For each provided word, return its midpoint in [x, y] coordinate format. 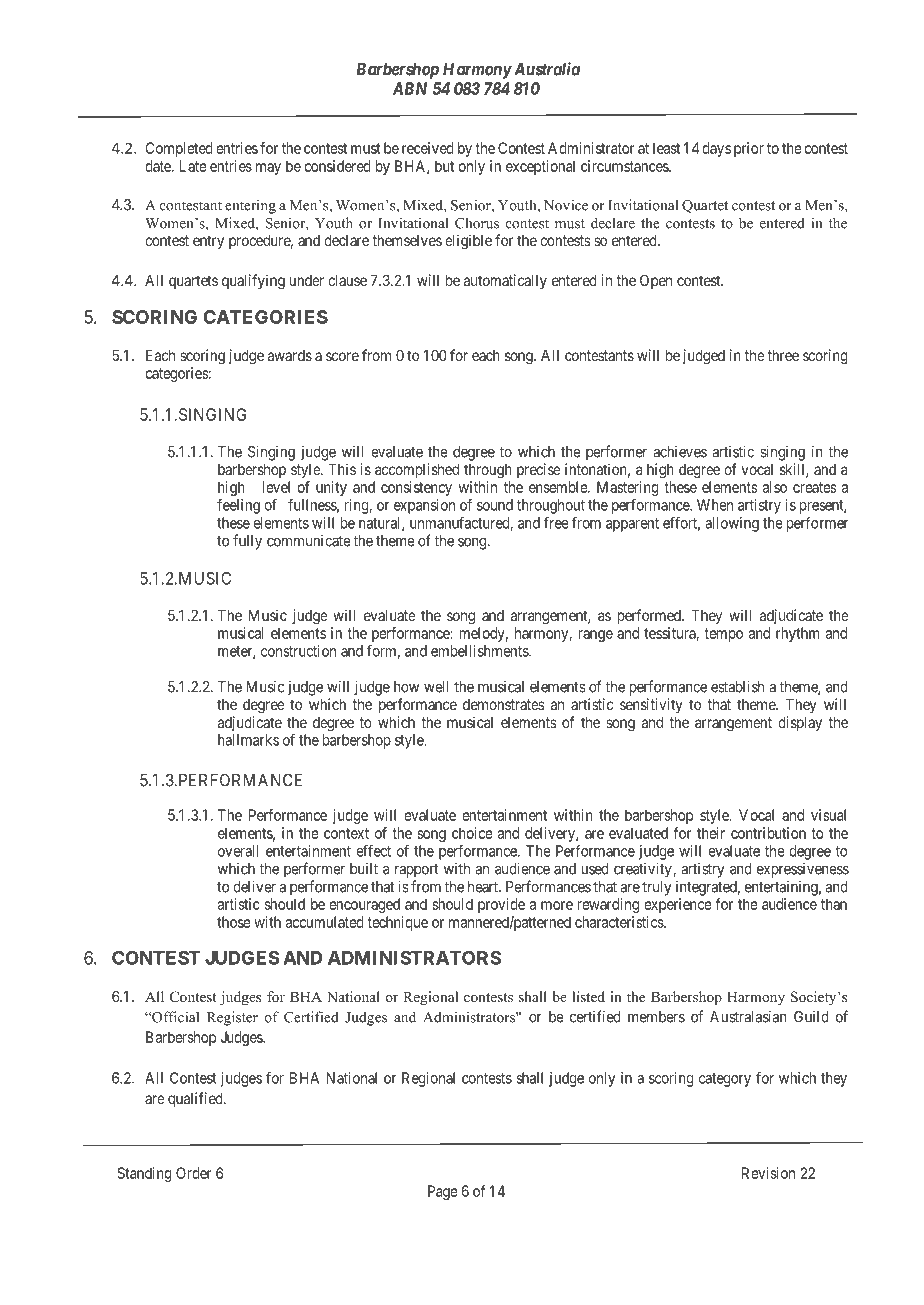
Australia [545, 69]
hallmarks [248, 740]
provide [501, 905]
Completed [179, 149]
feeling [238, 506]
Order [194, 1173]
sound [495, 505]
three [783, 355]
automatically [505, 281]
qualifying [253, 282]
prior [749, 149]
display [800, 723]
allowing [732, 524]
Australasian [748, 1016]
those [234, 922]
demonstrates [504, 704]
